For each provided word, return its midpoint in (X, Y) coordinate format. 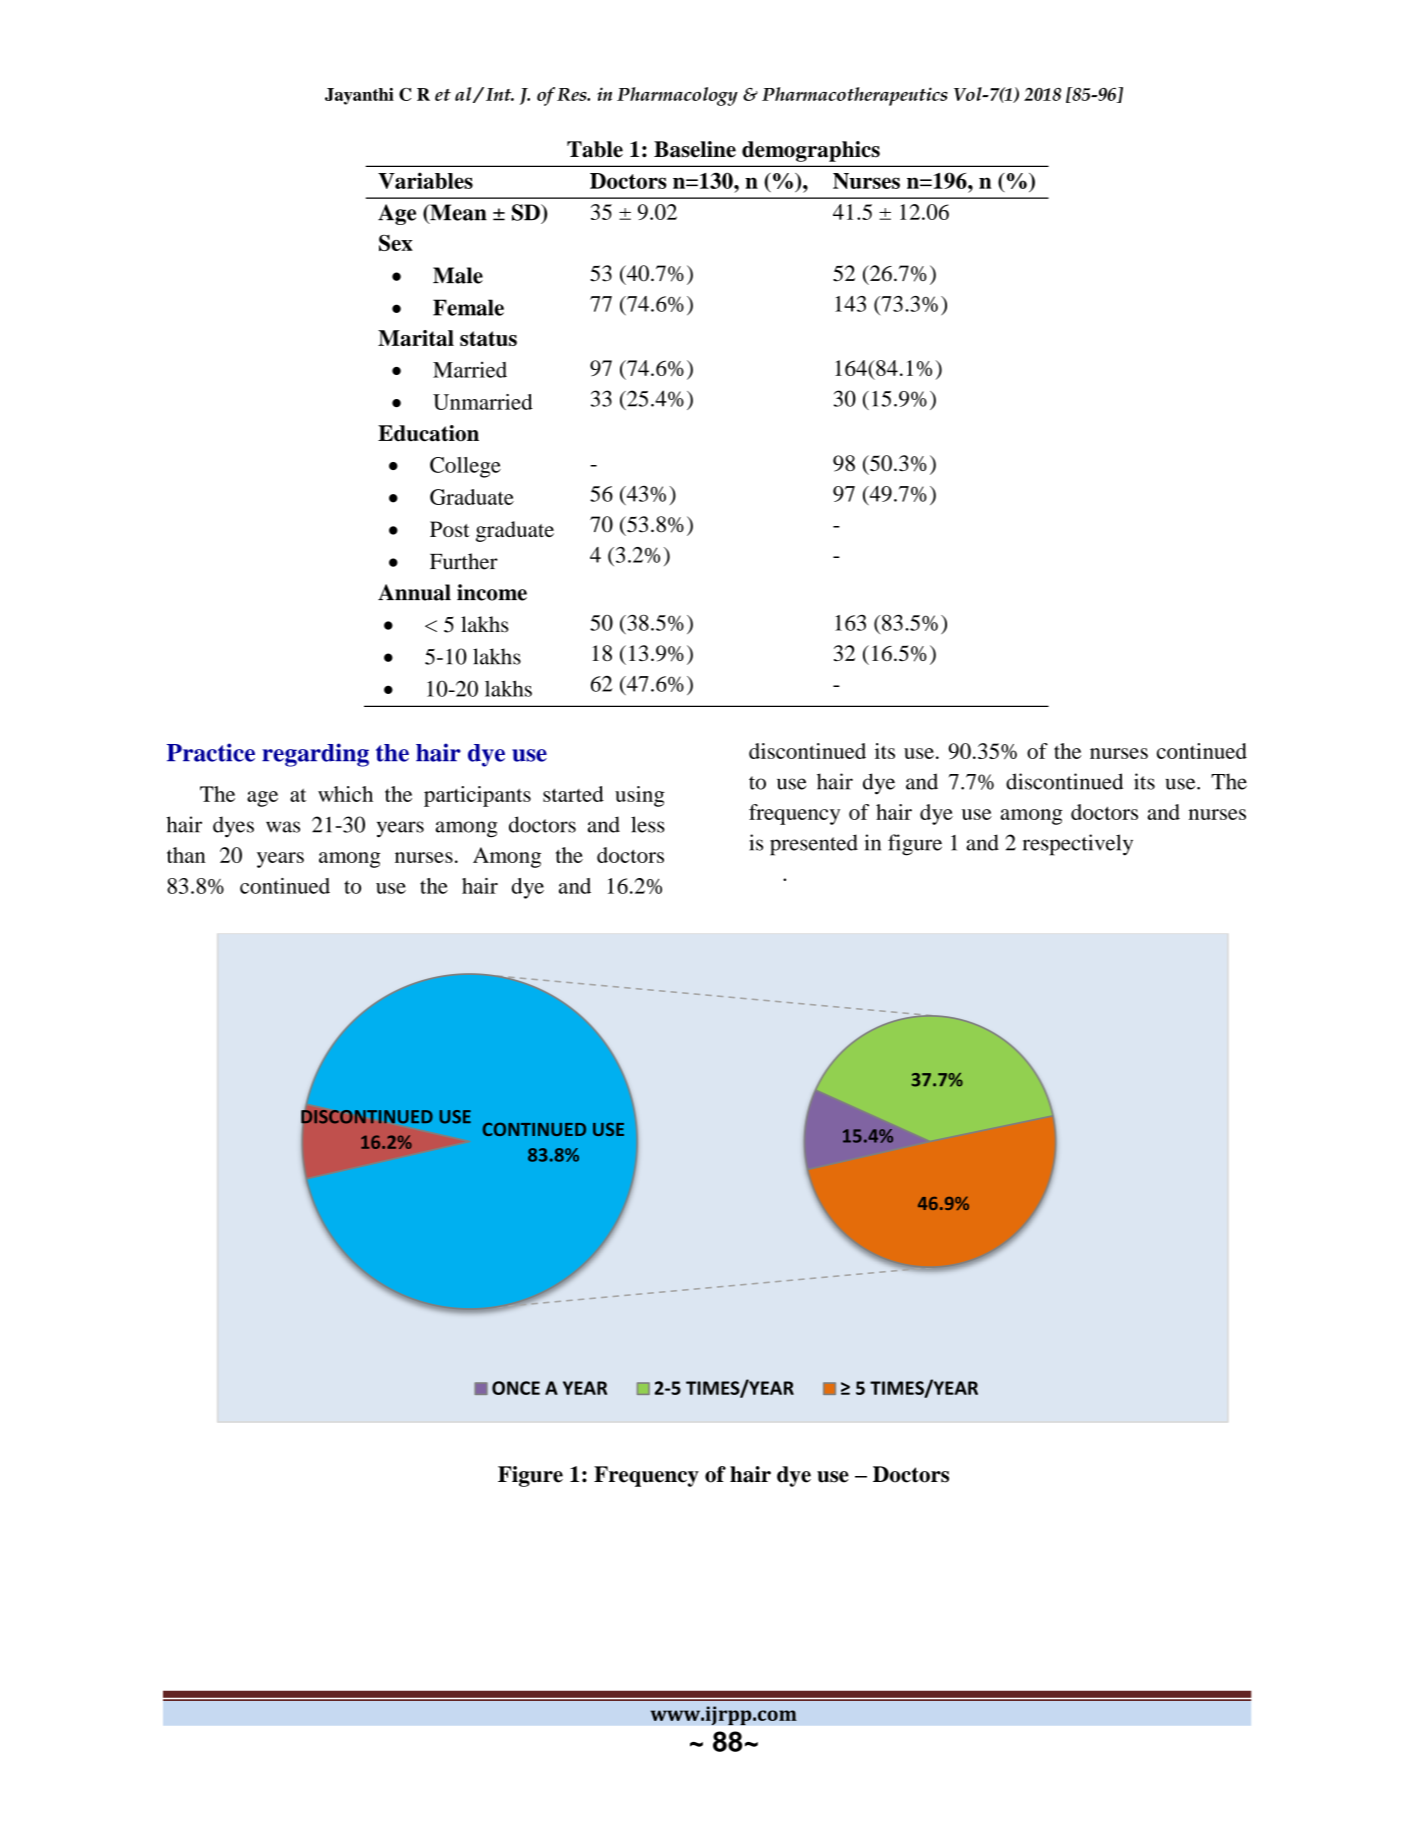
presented (814, 845)
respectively (1078, 845)
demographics (811, 151)
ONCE (516, 1388)
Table (595, 149)
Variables (425, 180)
